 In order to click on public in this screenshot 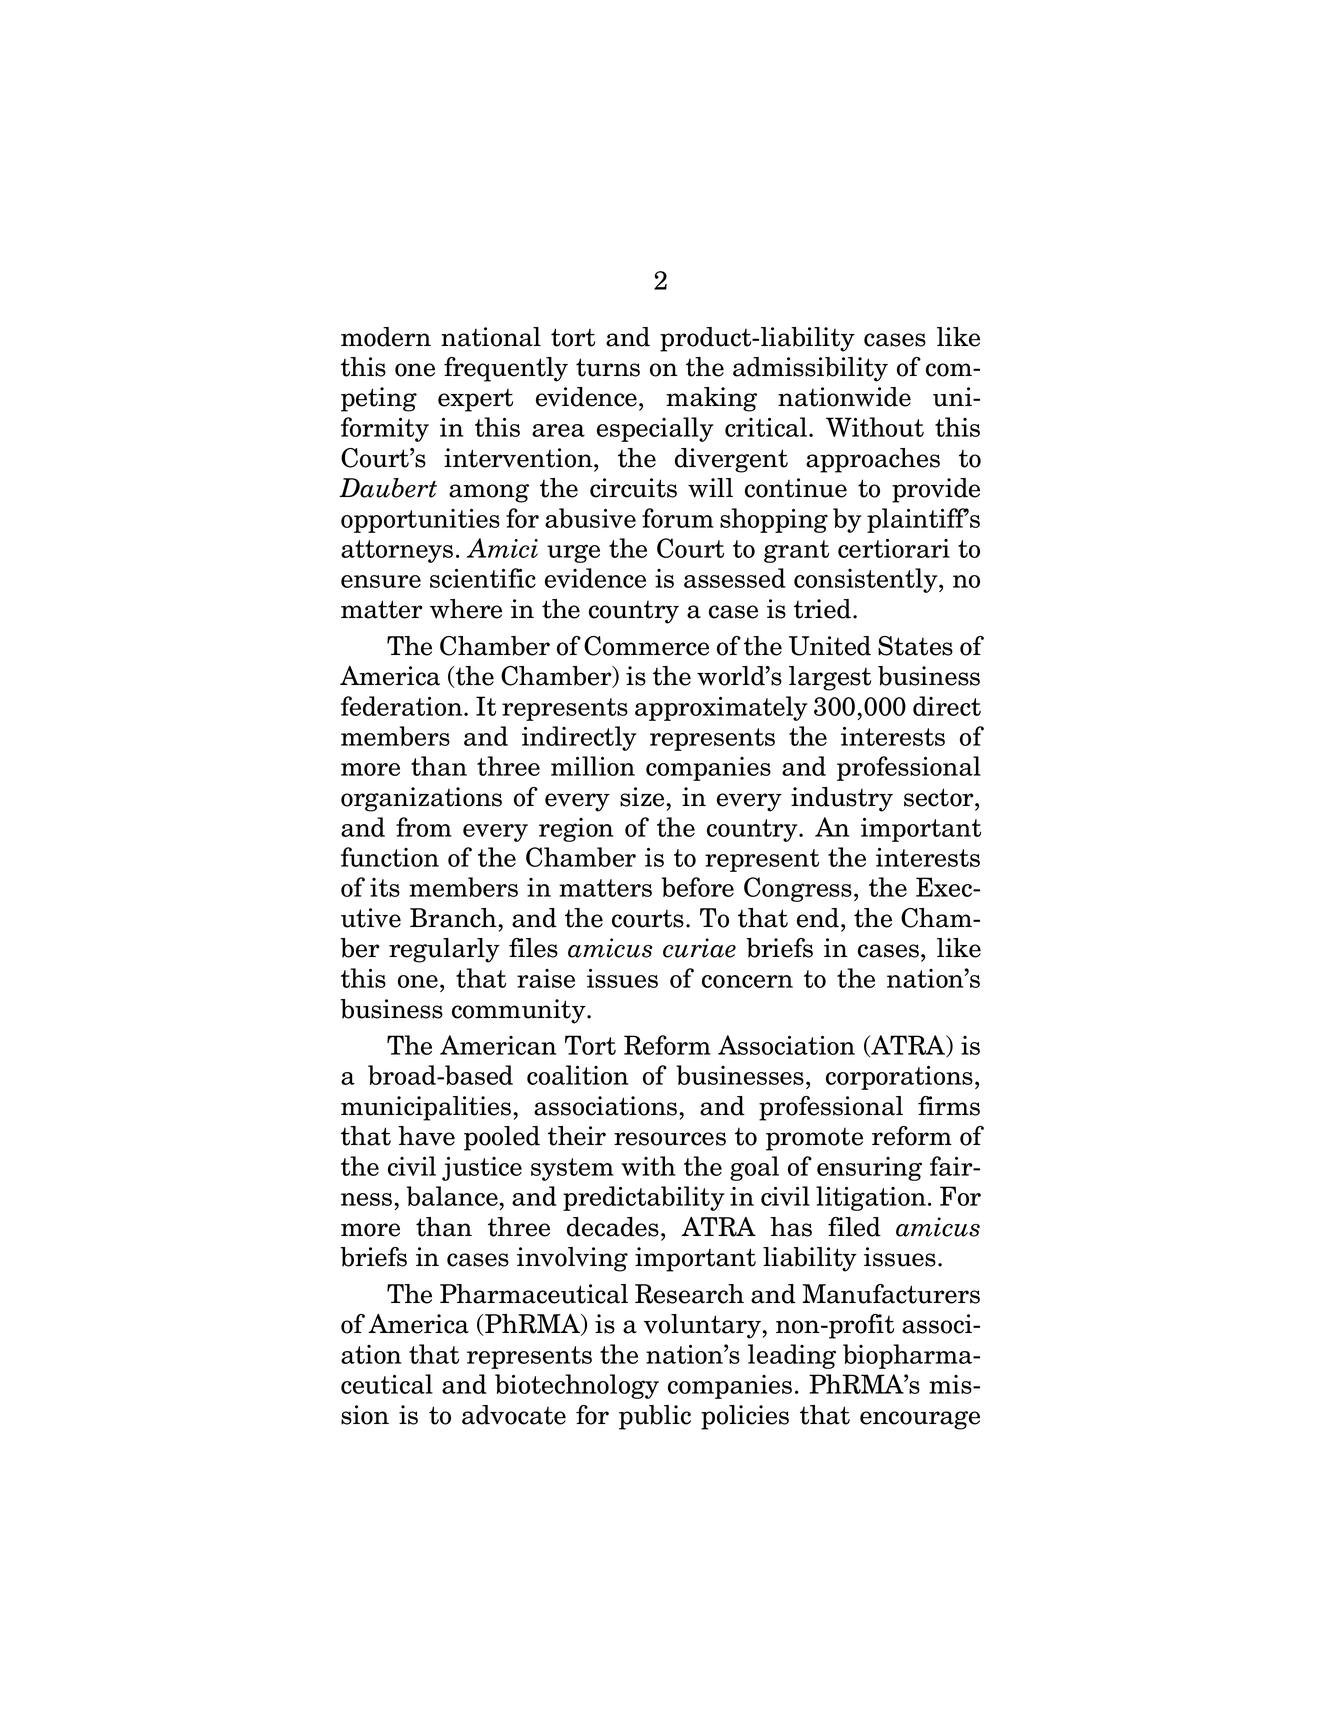, I will do `click(655, 1417)`.
